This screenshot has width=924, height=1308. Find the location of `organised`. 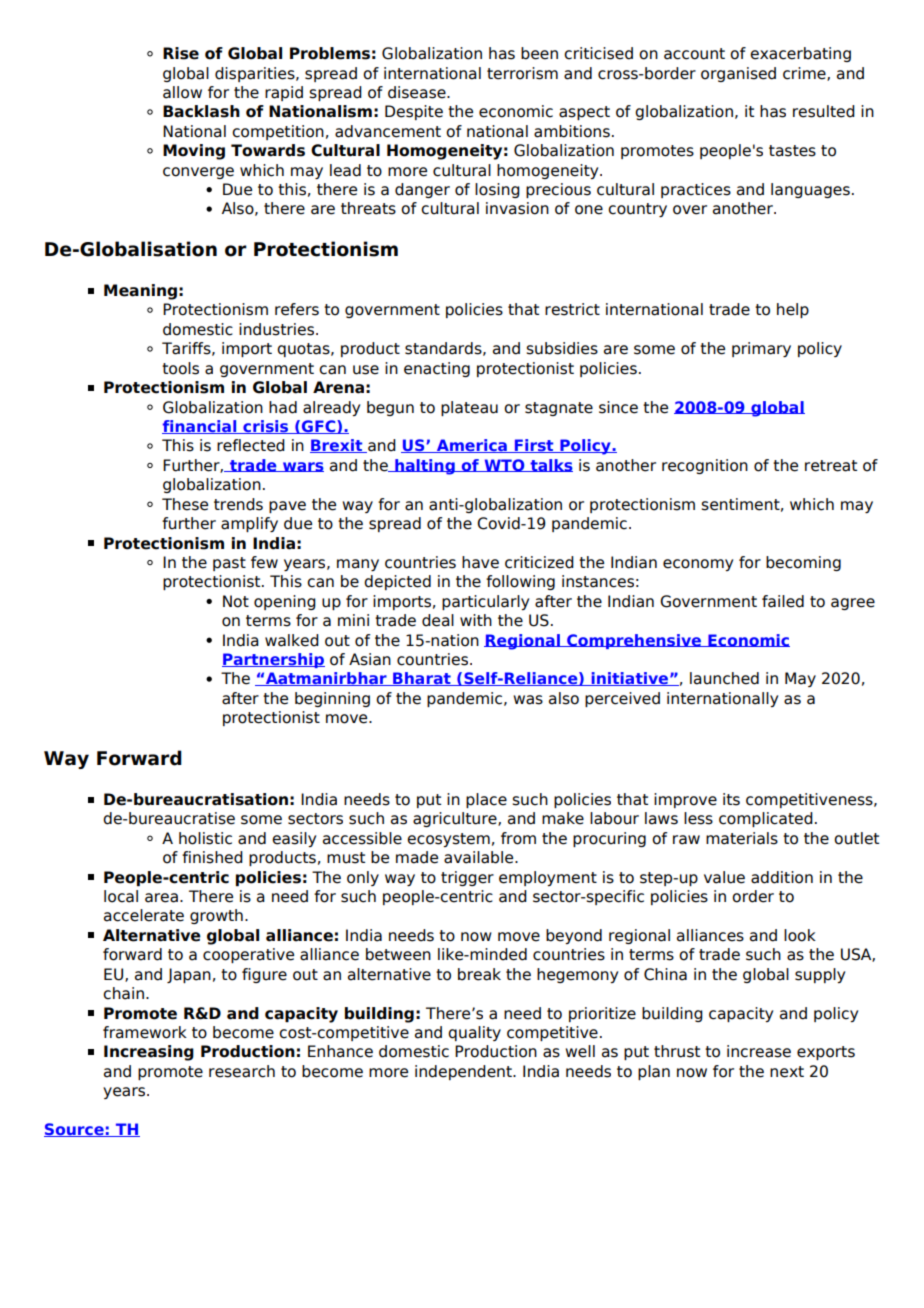

organised is located at coordinates (738, 74).
